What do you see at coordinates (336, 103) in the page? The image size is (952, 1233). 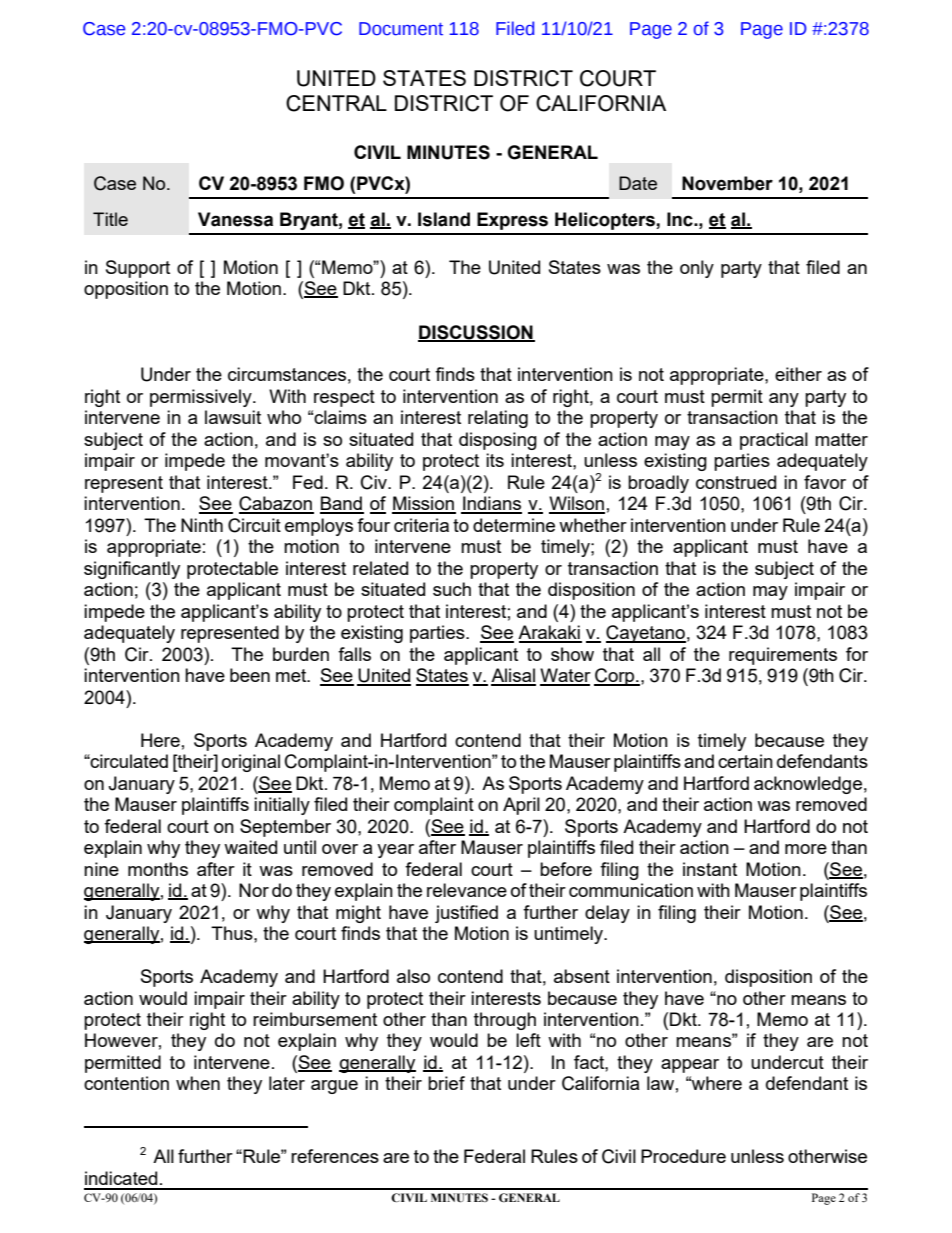 I see `CENTRAL` at bounding box center [336, 103].
